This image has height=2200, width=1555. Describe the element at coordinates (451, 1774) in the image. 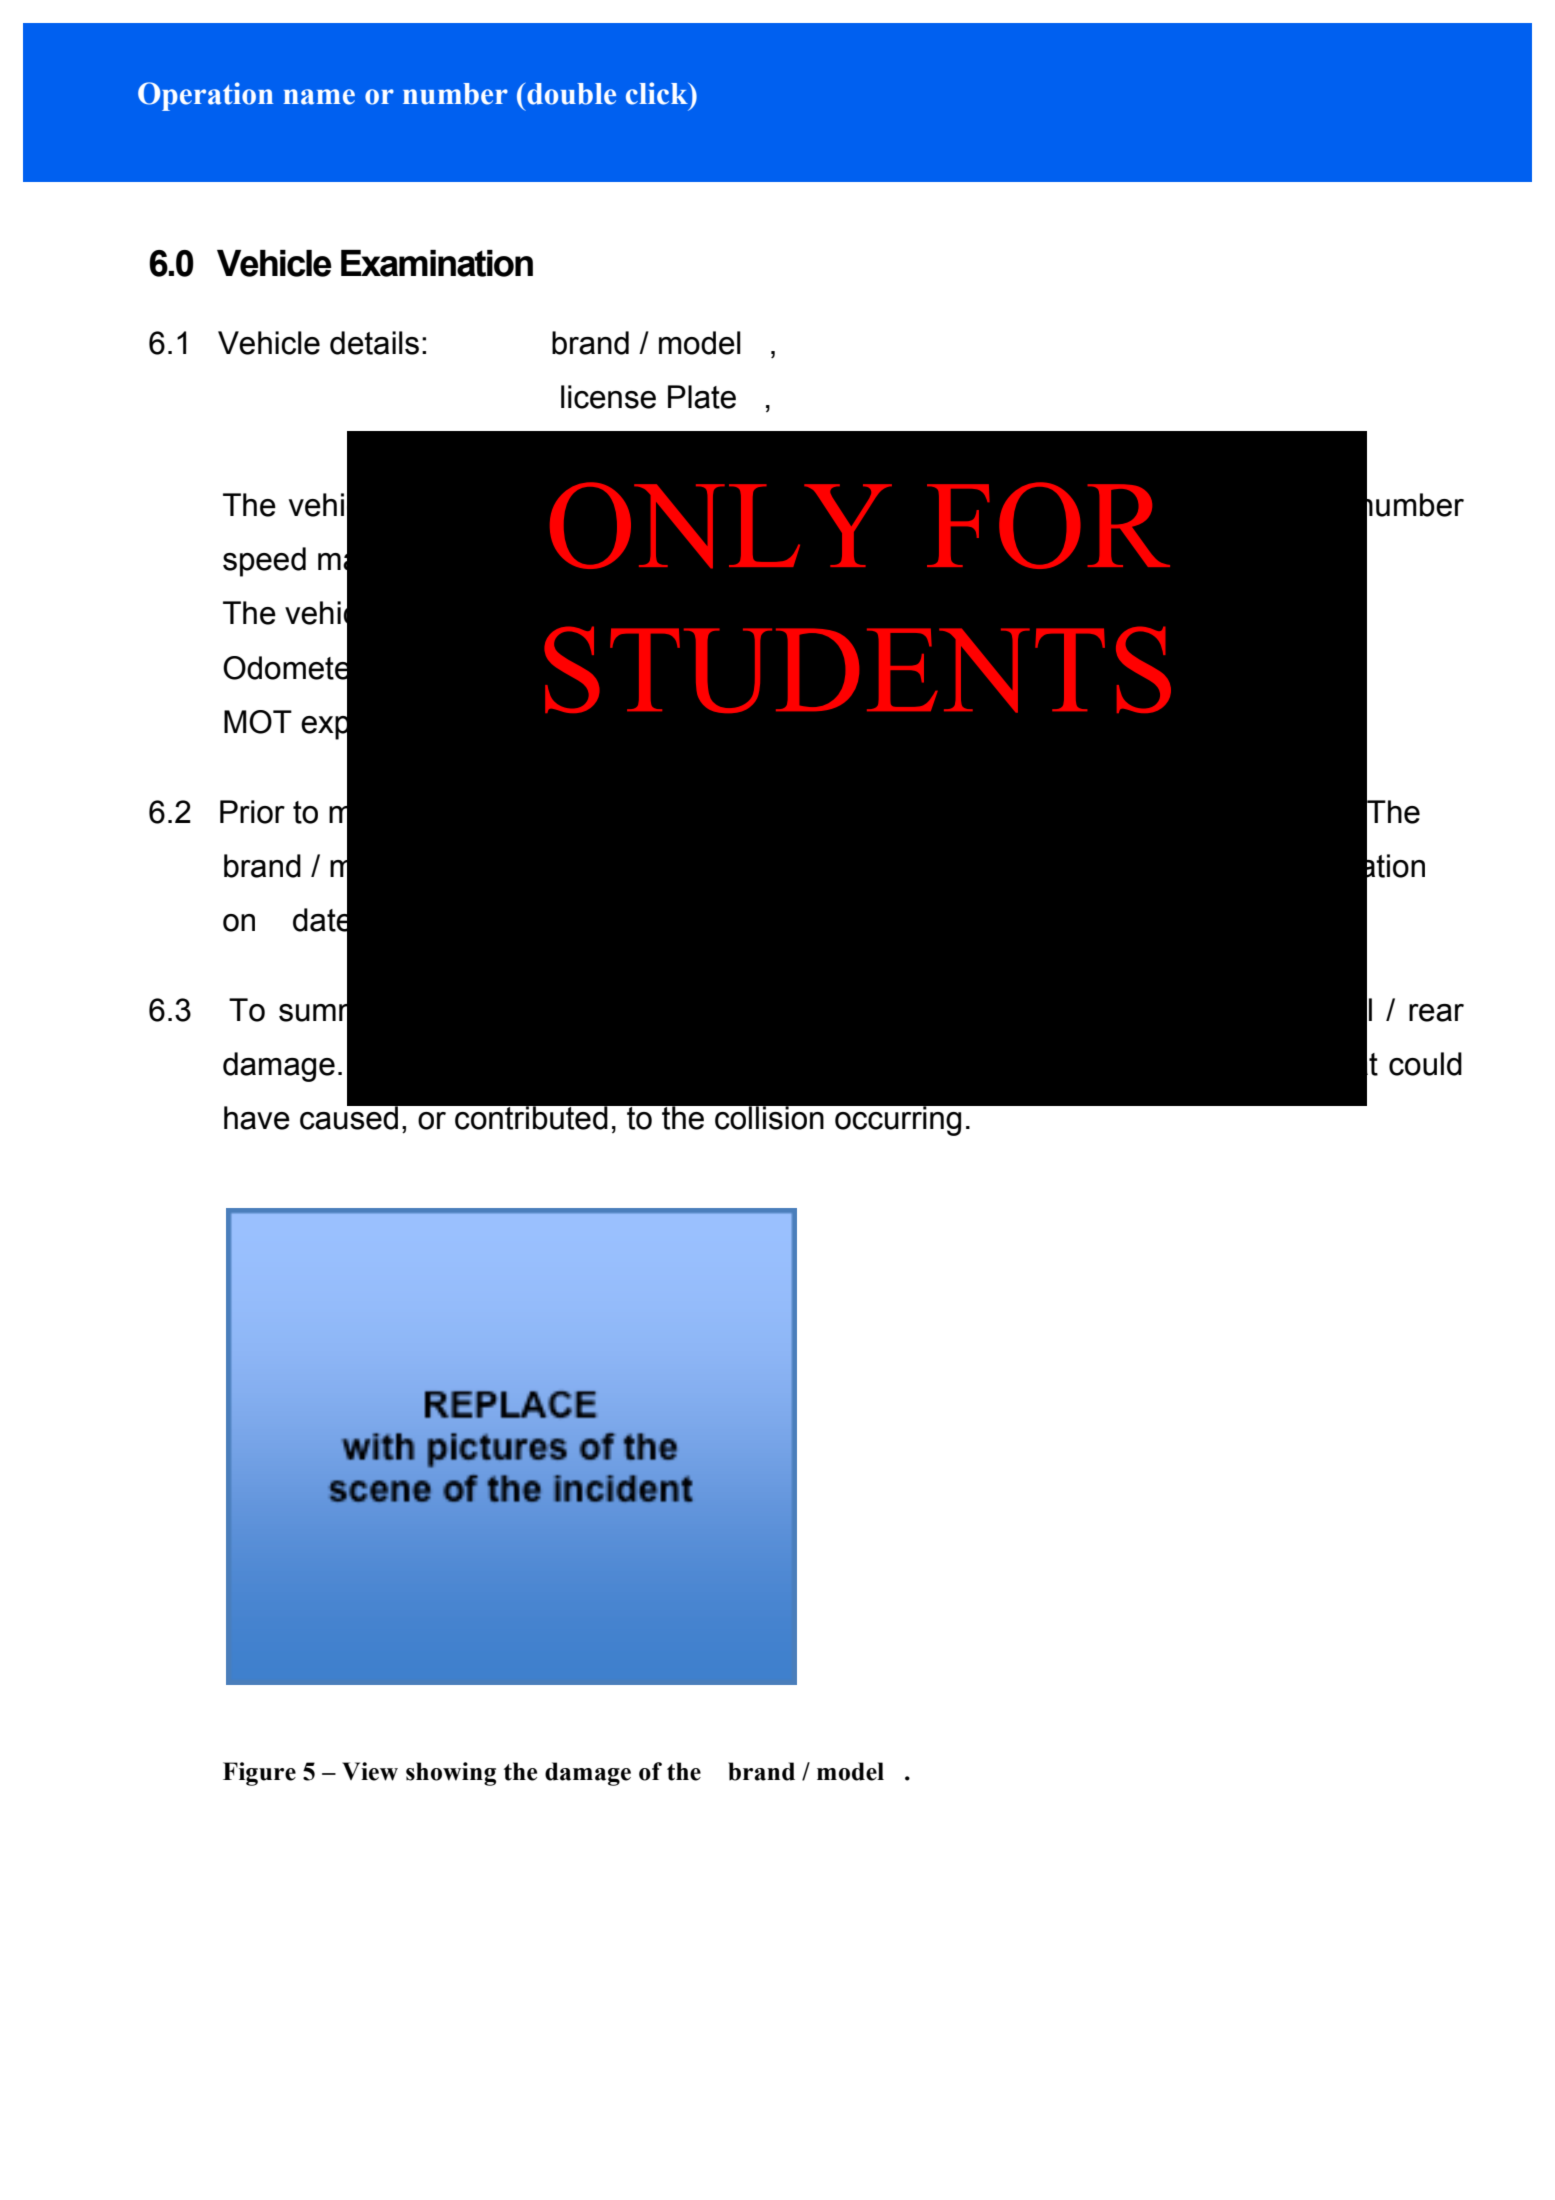

I see `showing` at that location.
